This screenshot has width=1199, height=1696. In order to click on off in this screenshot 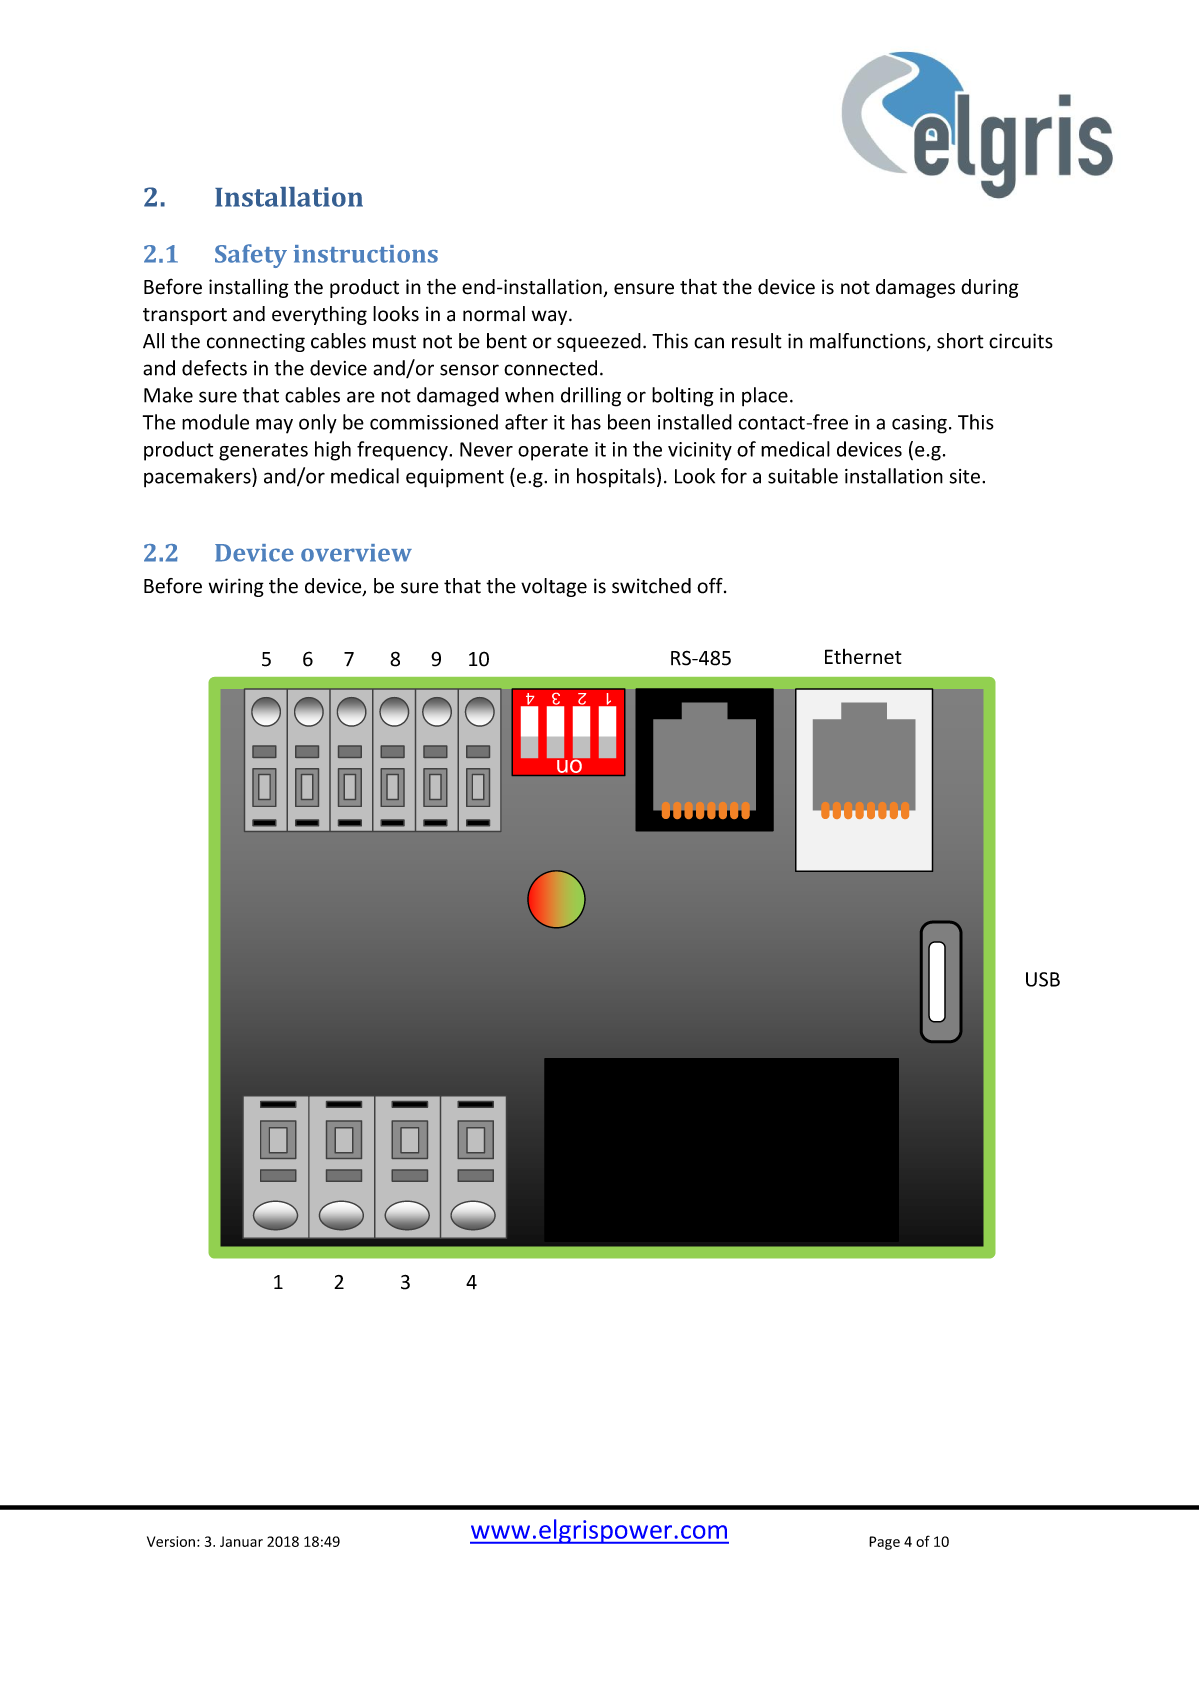, I will do `click(711, 586)`.
